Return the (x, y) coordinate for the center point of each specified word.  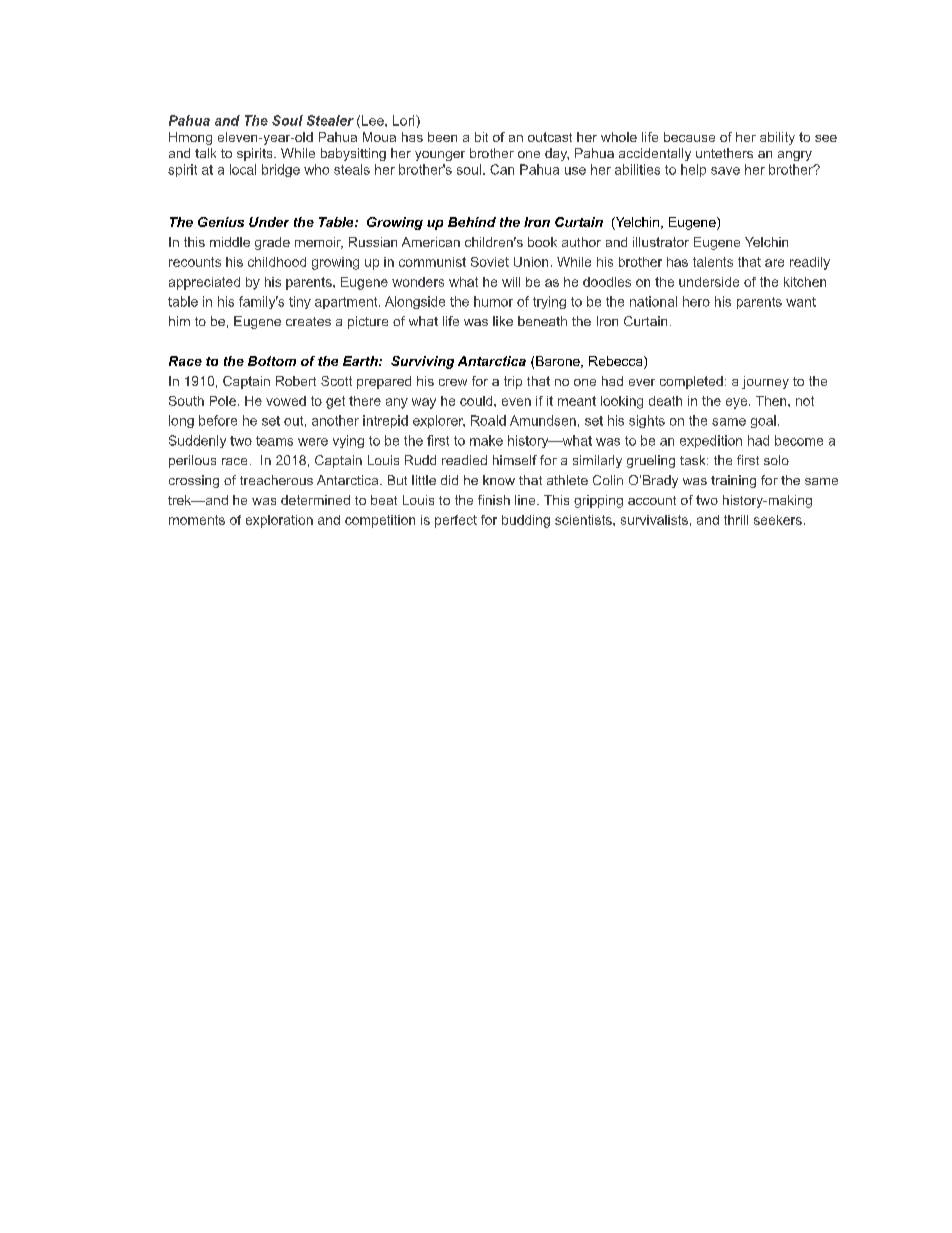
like (503, 321)
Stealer (330, 120)
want (801, 302)
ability (777, 138)
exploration (279, 521)
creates (308, 321)
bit (481, 137)
